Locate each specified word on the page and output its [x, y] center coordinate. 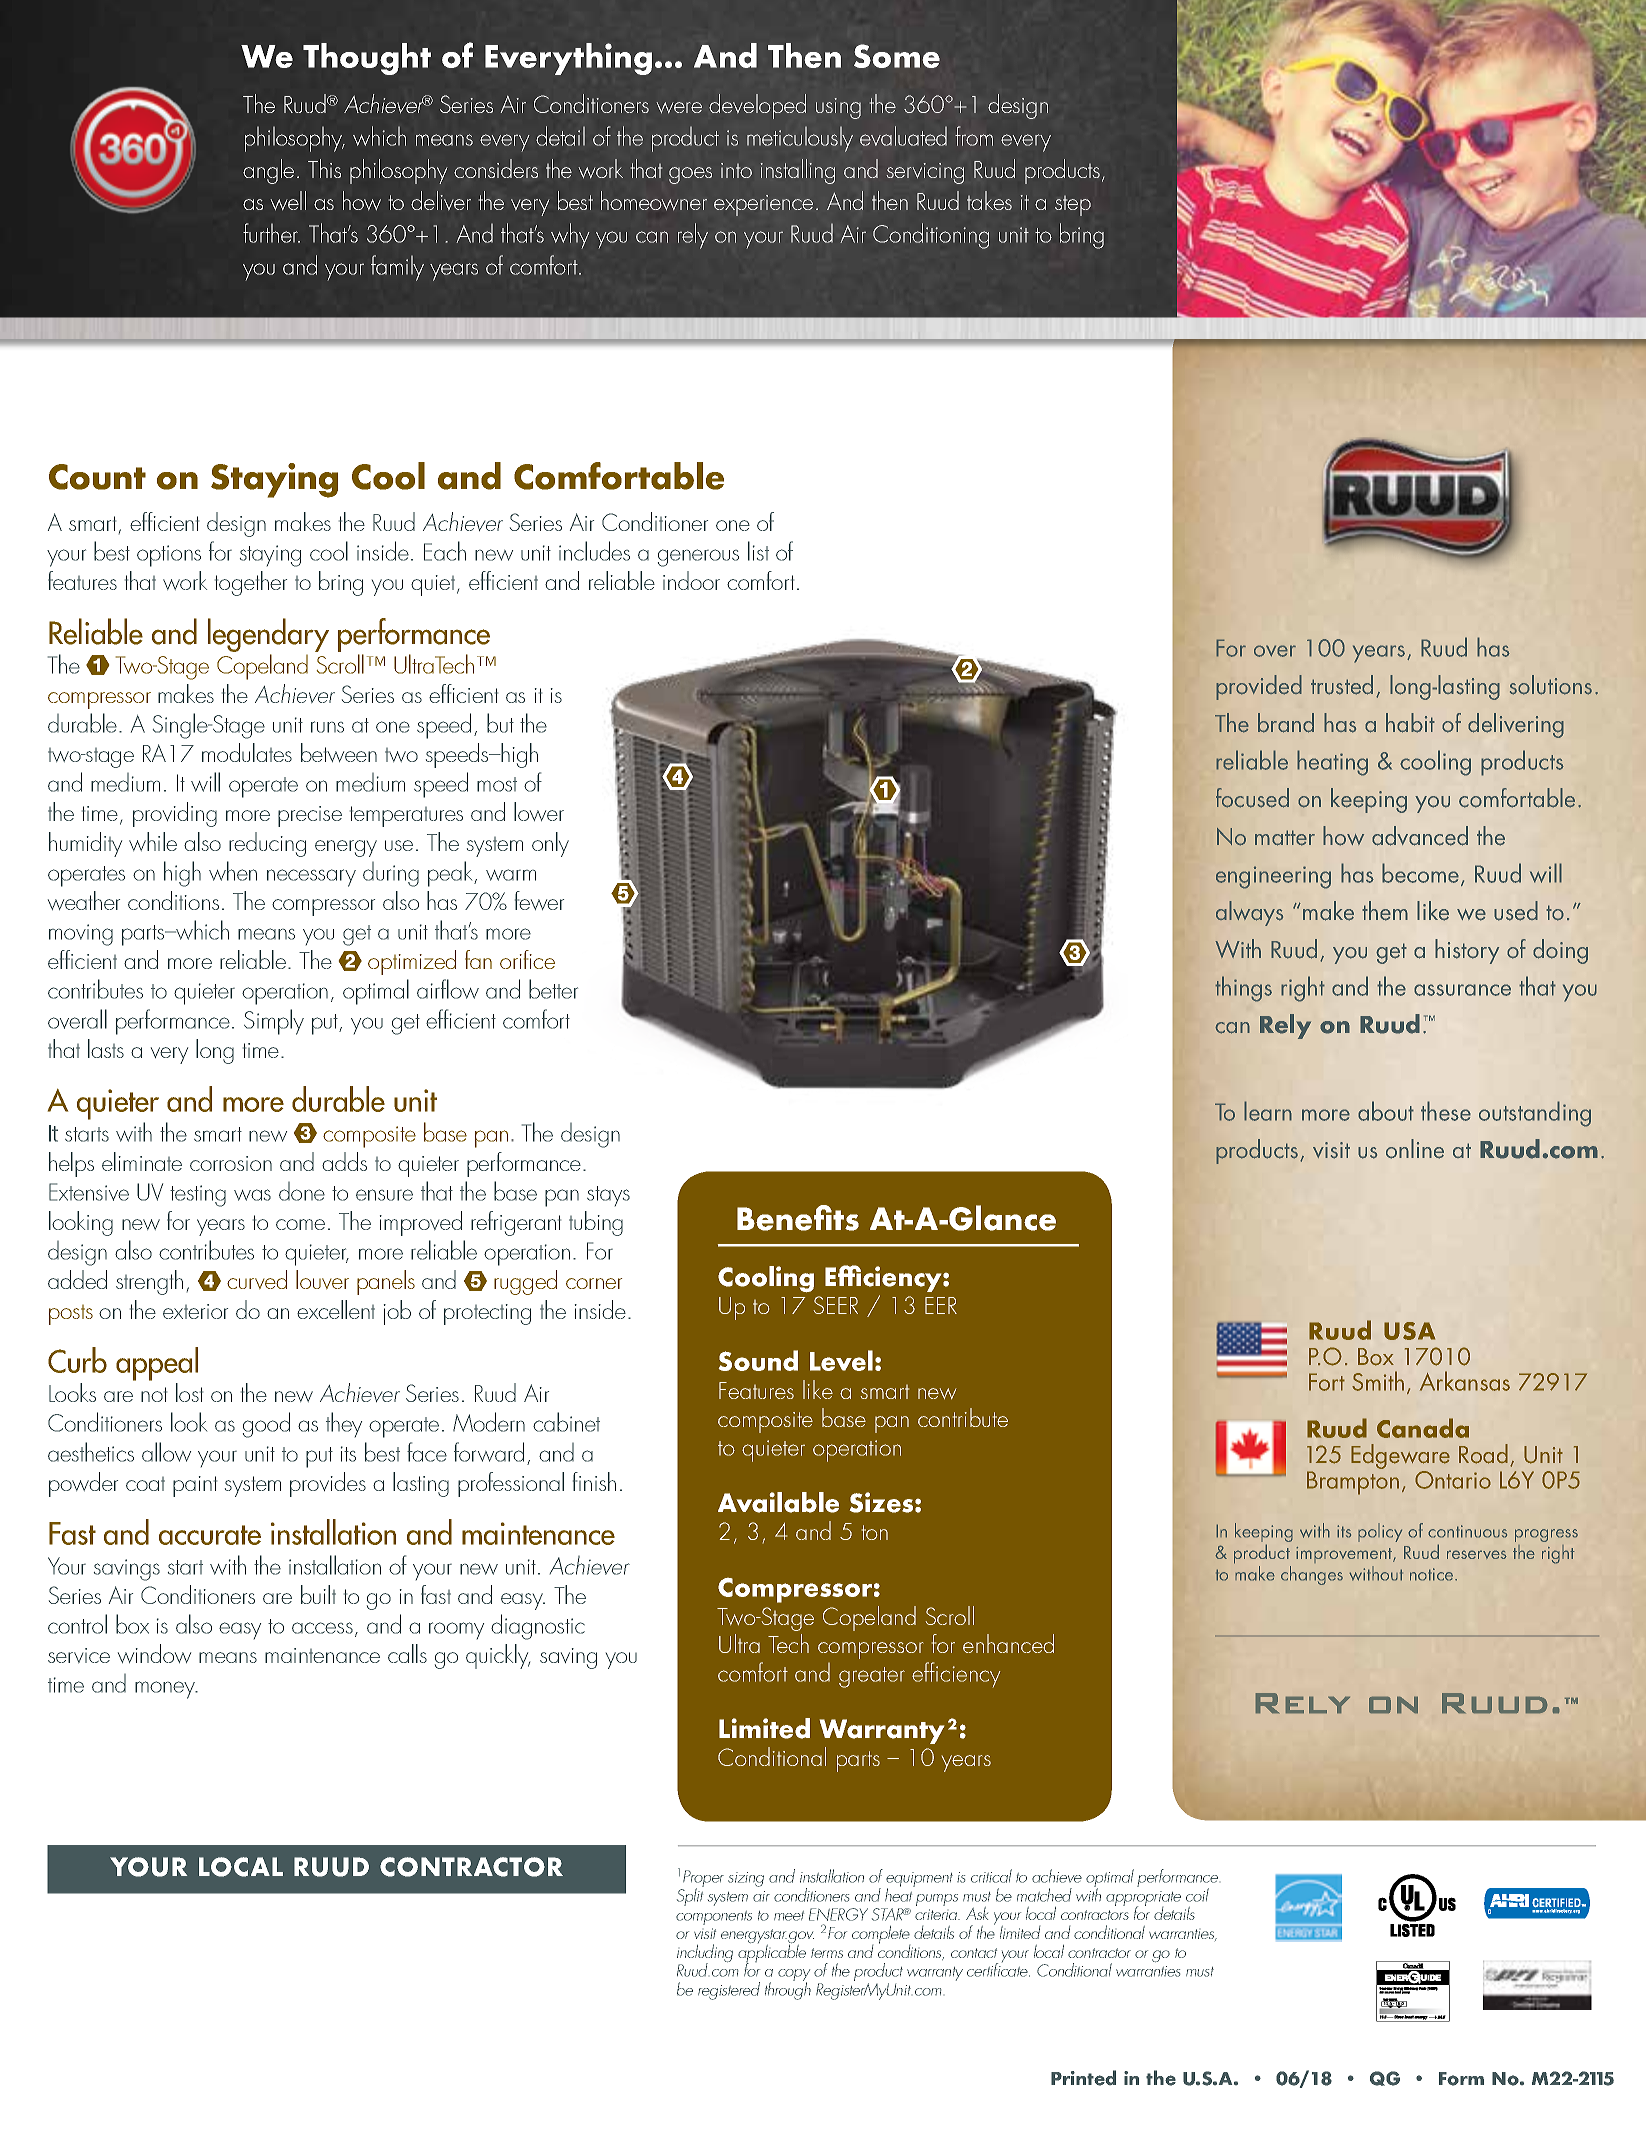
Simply [274, 1022]
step [1073, 205]
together [251, 583]
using [838, 108]
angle [268, 171]
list [758, 551]
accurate [210, 1535]
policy [1380, 1532]
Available [778, 1502]
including [705, 1954]
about [1386, 1111]
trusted [1342, 685]
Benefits [798, 1218]
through [788, 1990]
